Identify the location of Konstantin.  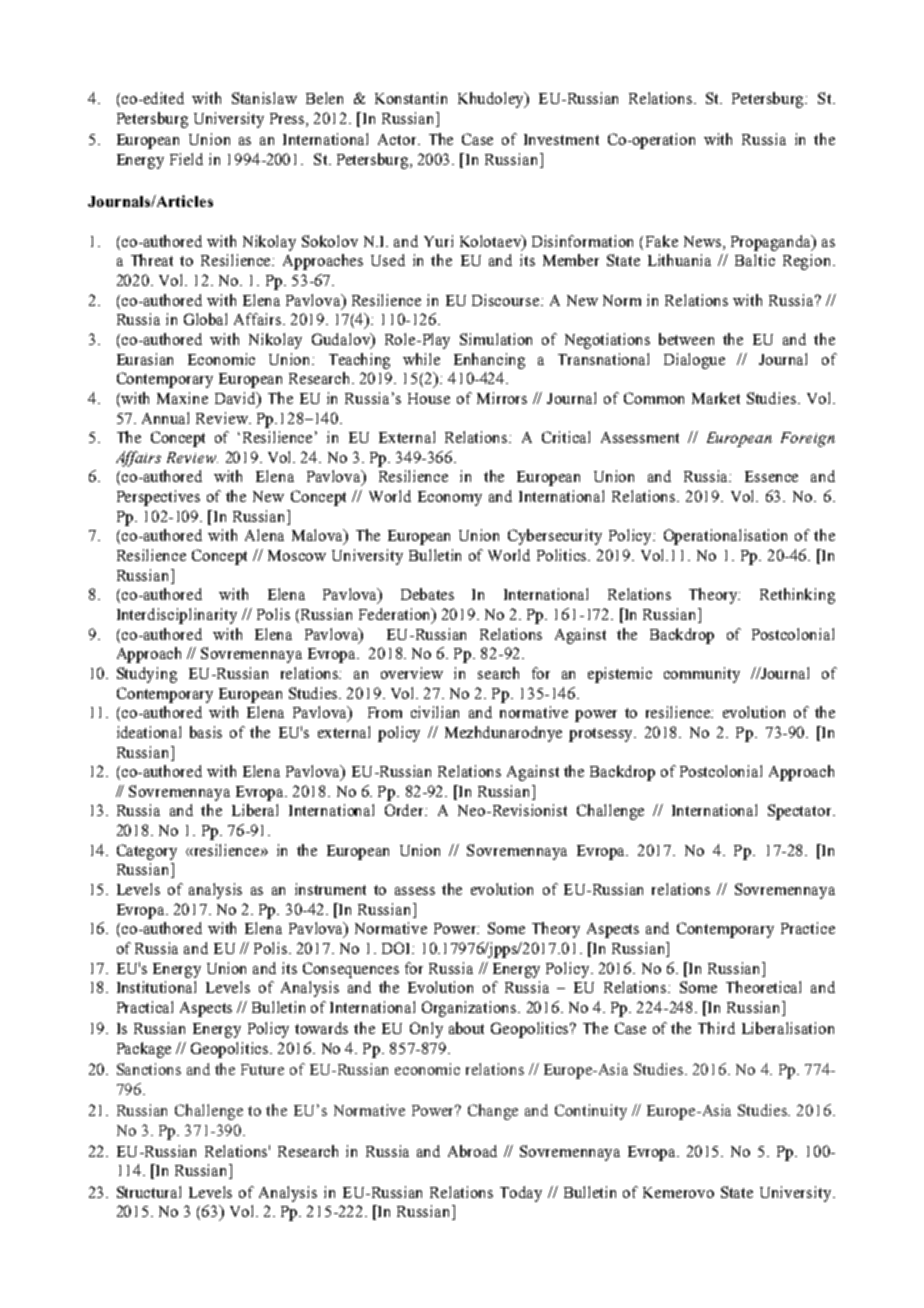
(411, 98).
